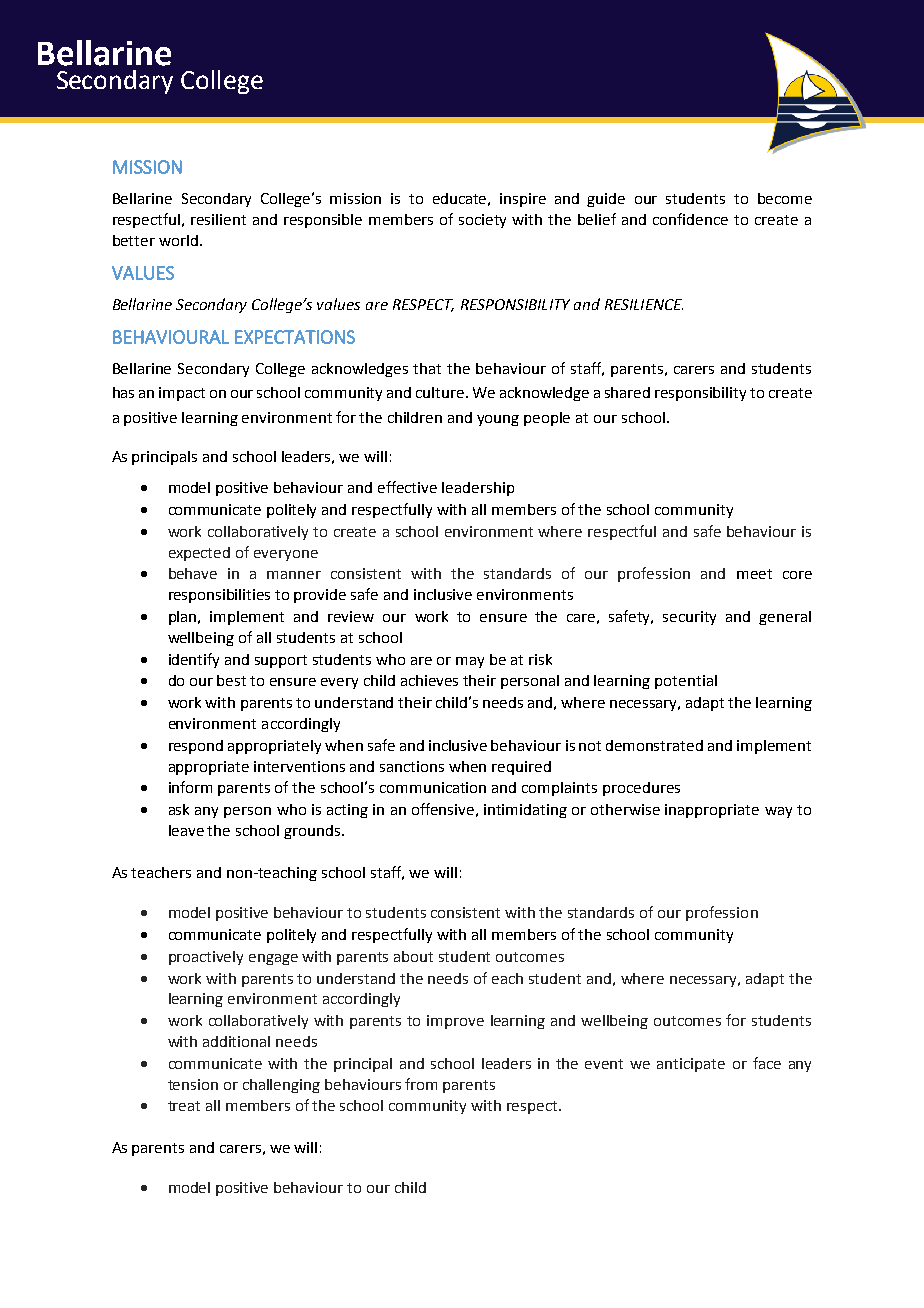 The image size is (924, 1308). Describe the element at coordinates (433, 787) in the screenshot. I see `communication` at that location.
